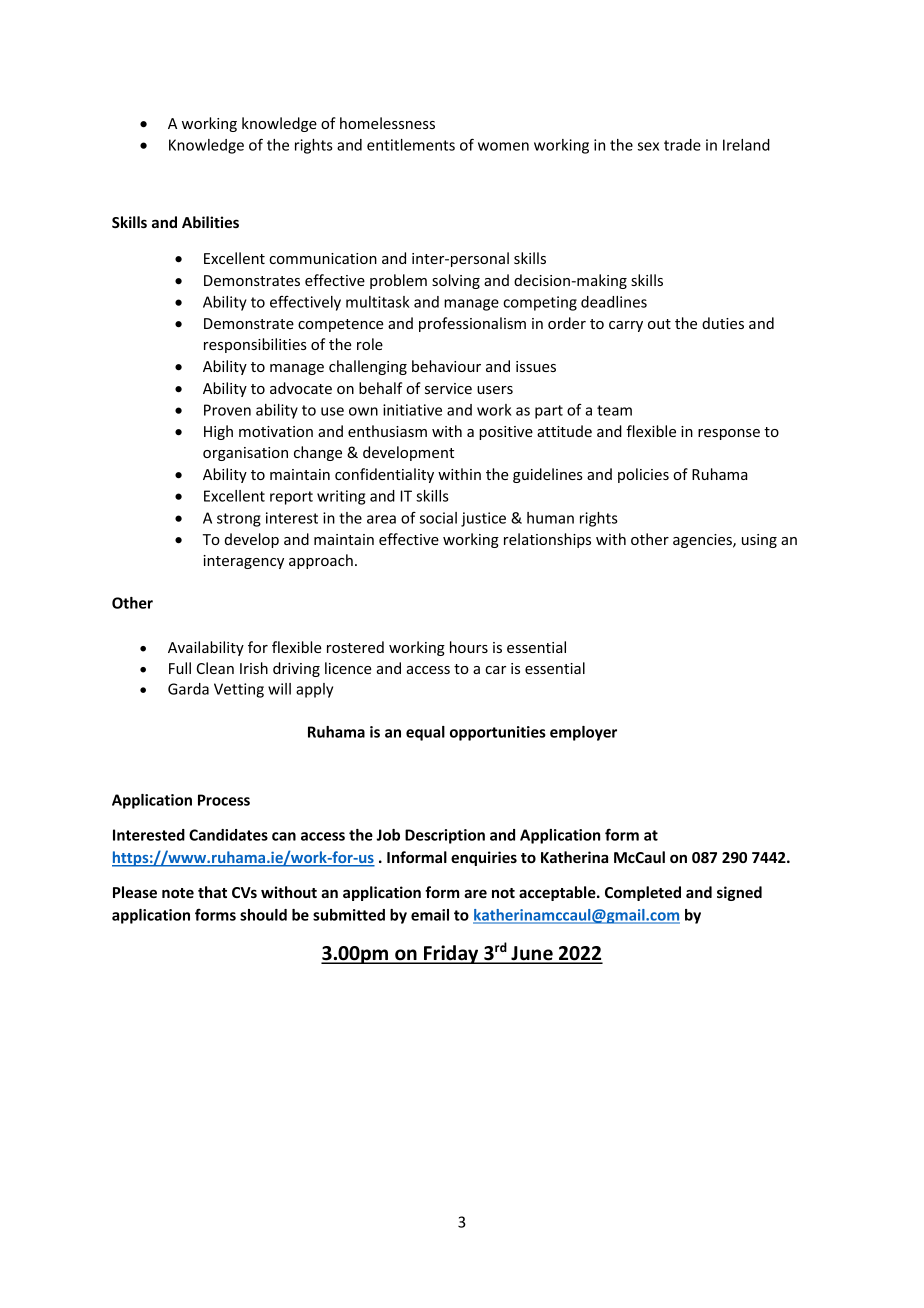 The height and width of the page is (1308, 924). Describe the element at coordinates (255, 345) in the page. I see `responsibilities` at that location.
